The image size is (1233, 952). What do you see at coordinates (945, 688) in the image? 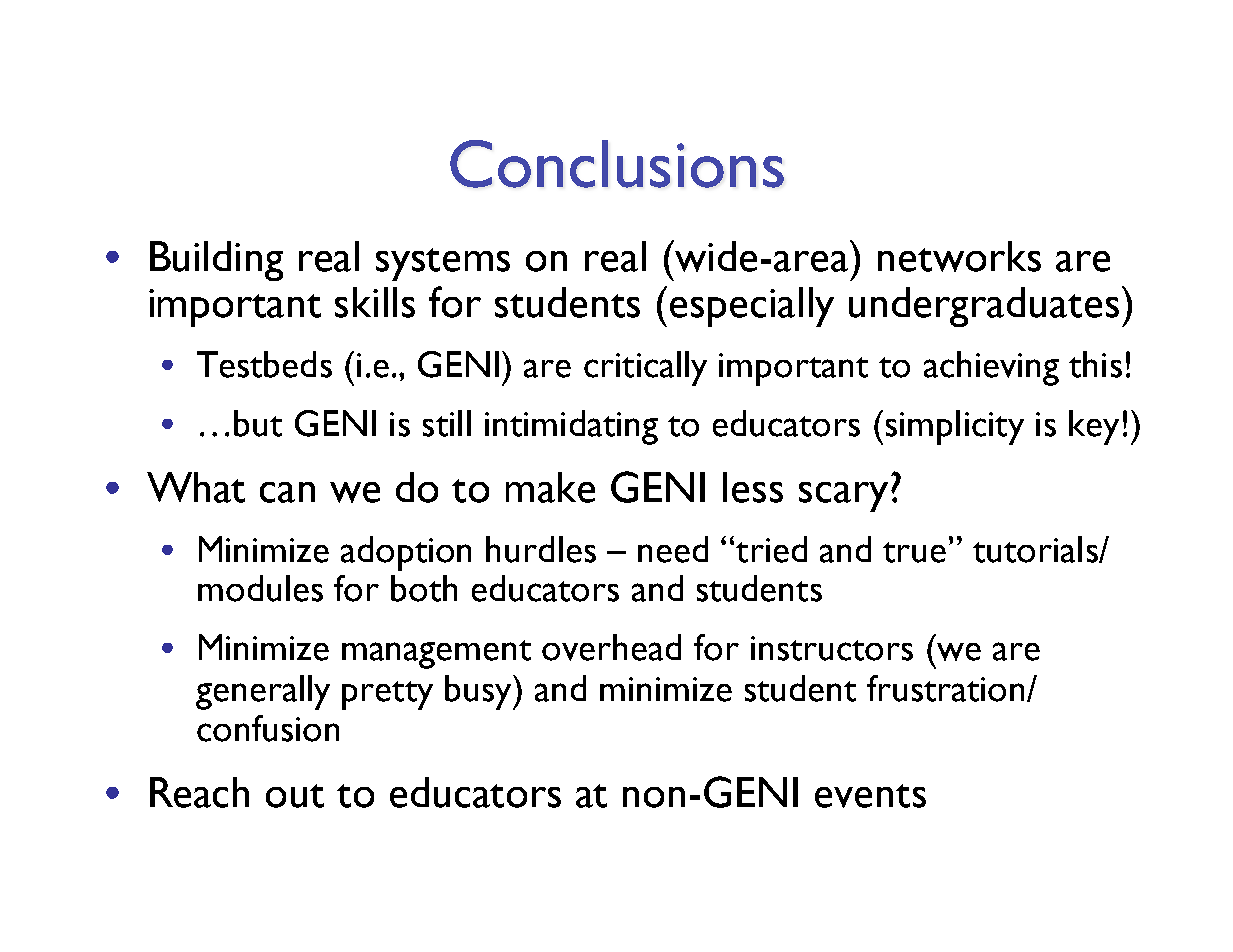
I see `frustration` at bounding box center [945, 688].
